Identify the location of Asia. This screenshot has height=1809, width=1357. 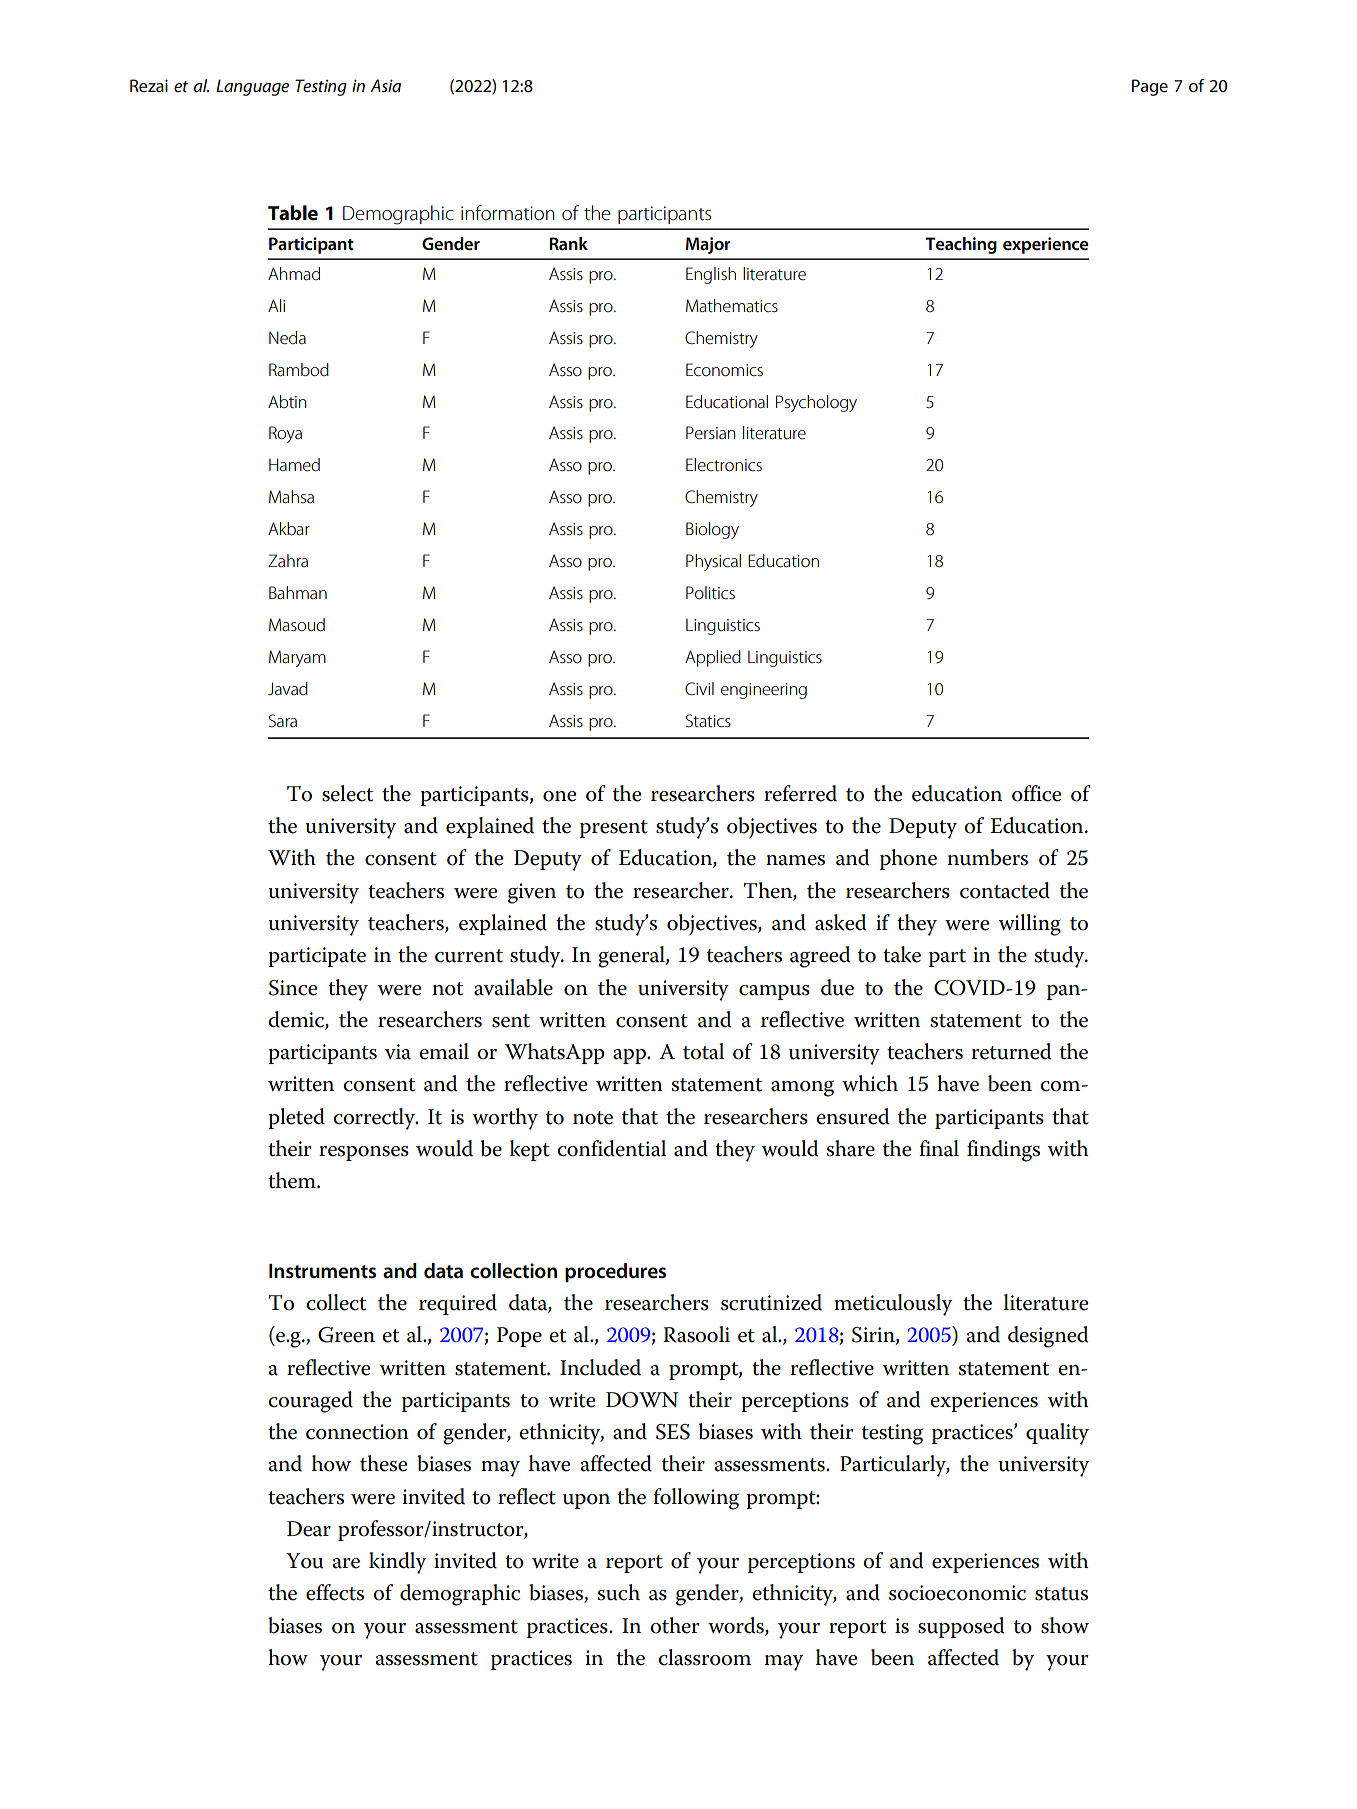
(385, 85).
